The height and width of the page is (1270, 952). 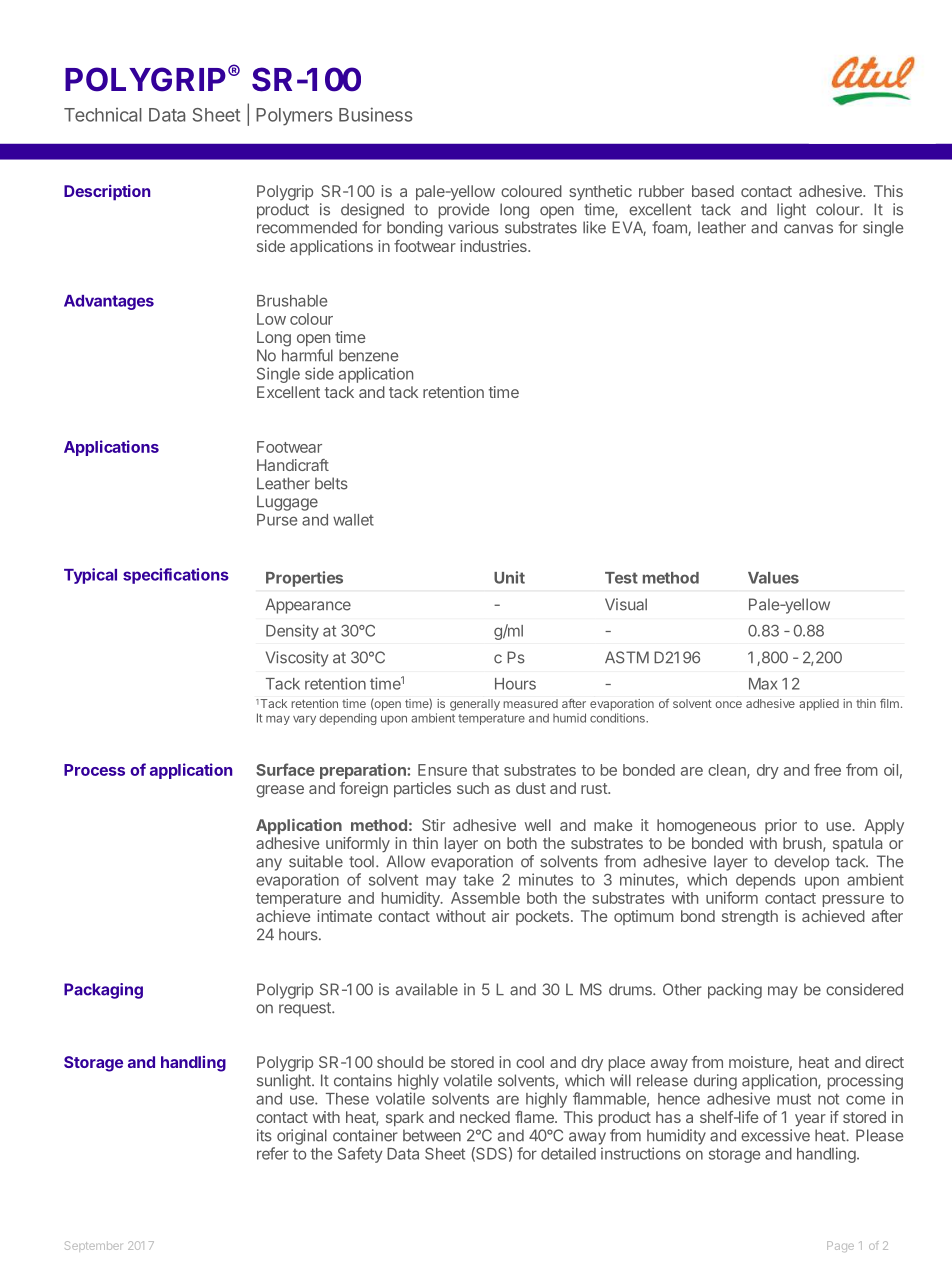 What do you see at coordinates (277, 520) in the page?
I see `Purse` at bounding box center [277, 520].
